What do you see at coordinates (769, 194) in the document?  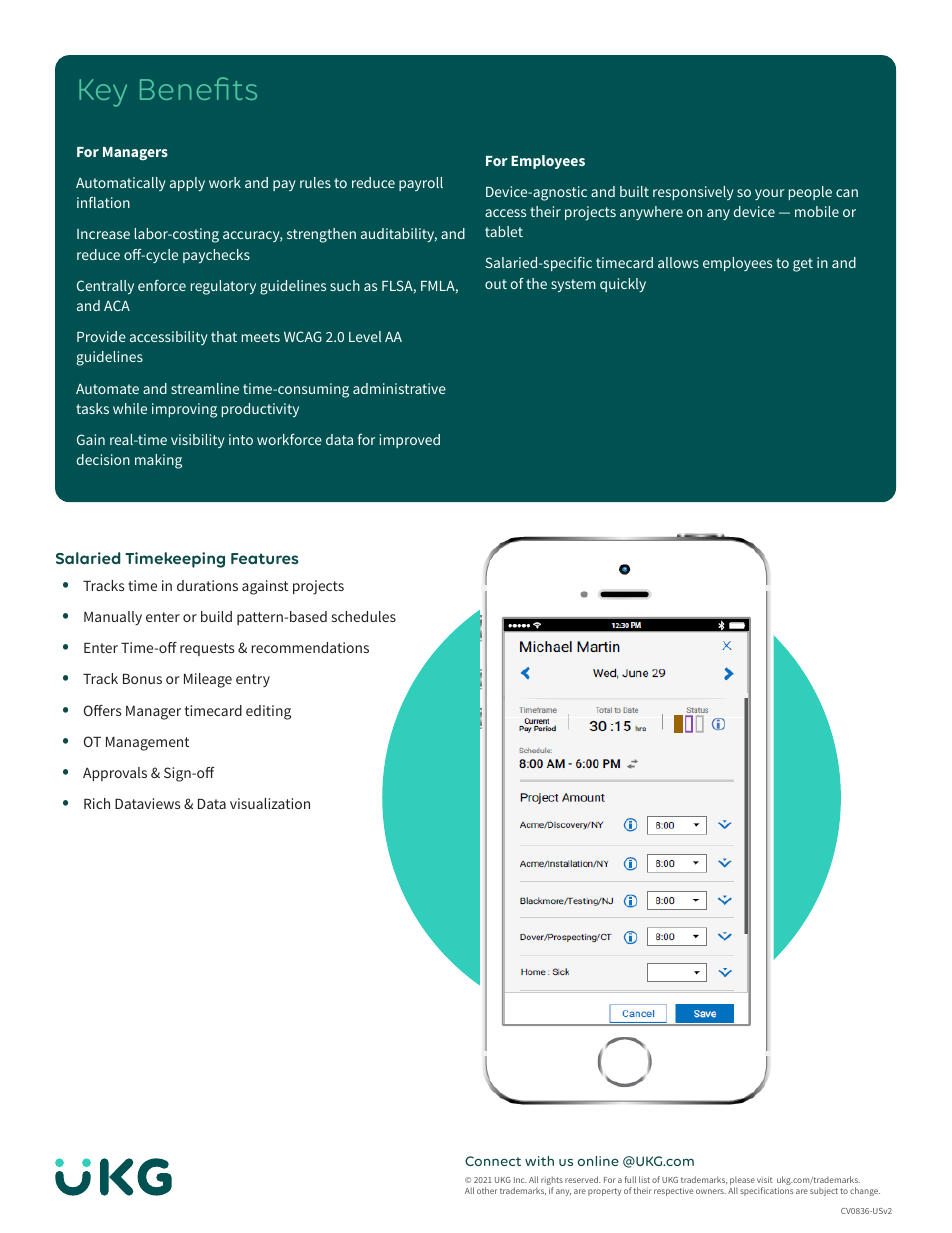 I see `your` at bounding box center [769, 194].
